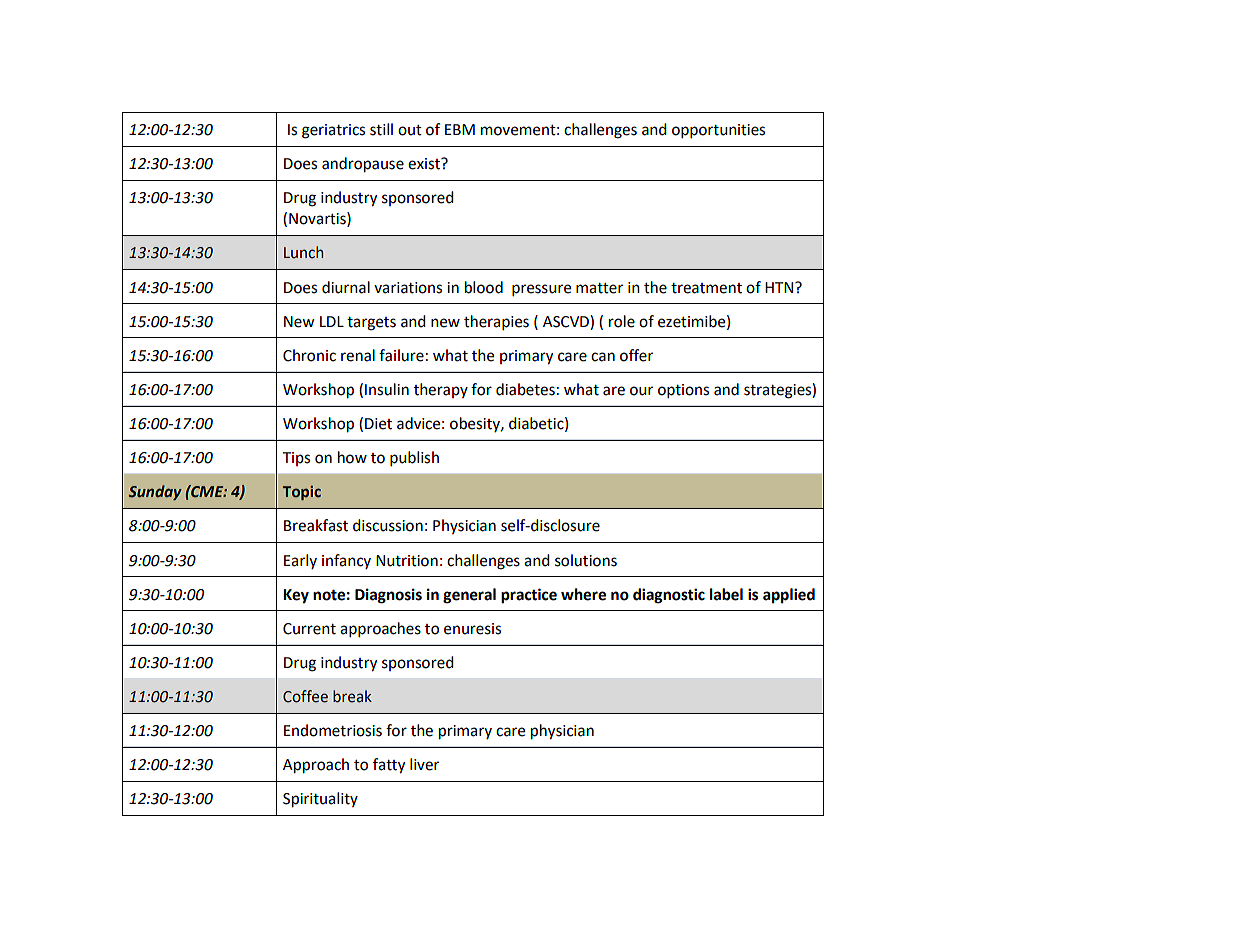 Image resolution: width=1233 pixels, height=952 pixels. I want to click on Spirituality, so click(320, 800).
